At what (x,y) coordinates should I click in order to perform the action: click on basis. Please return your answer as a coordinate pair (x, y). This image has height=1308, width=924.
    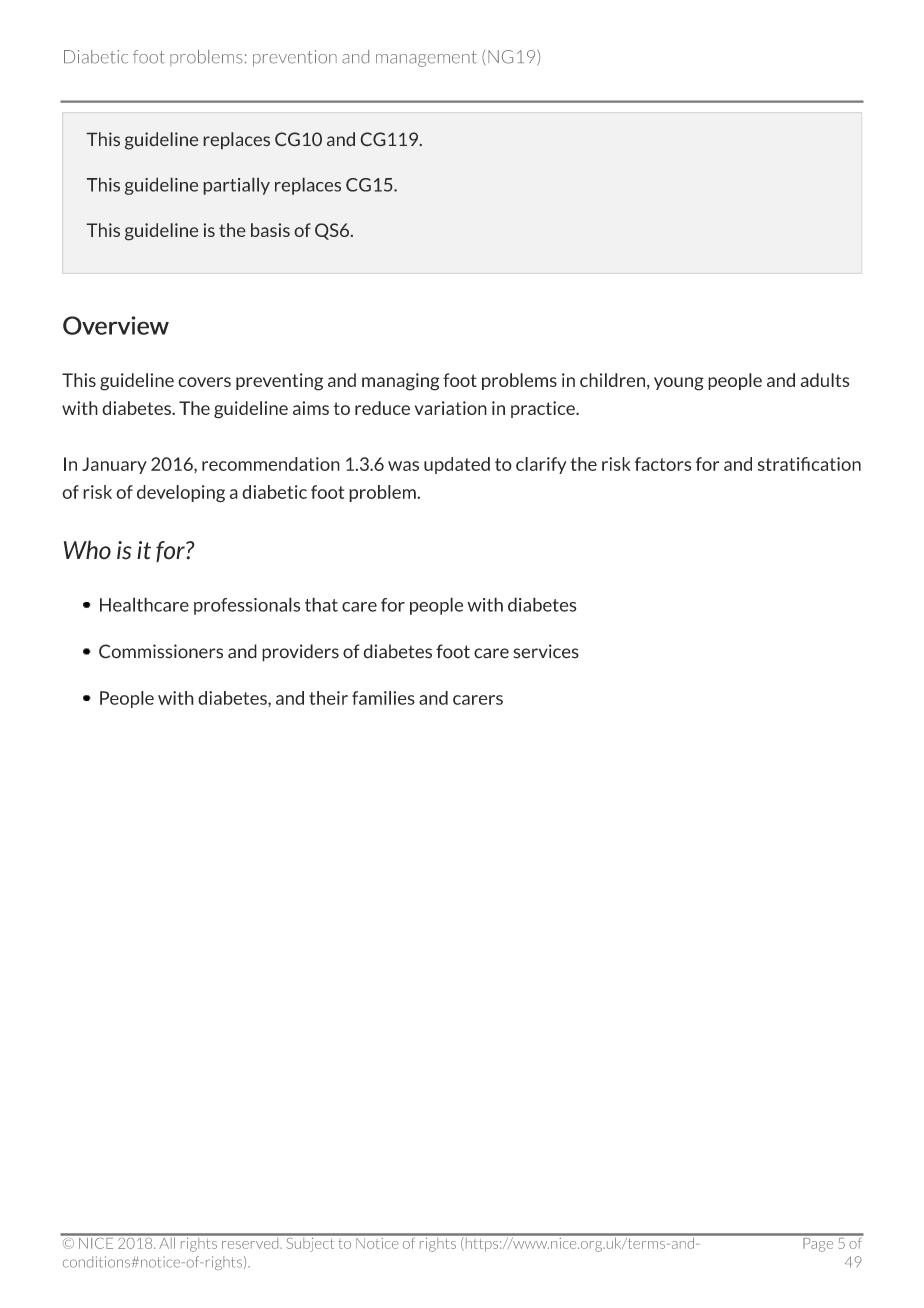
    Looking at the image, I should click on (270, 230).
